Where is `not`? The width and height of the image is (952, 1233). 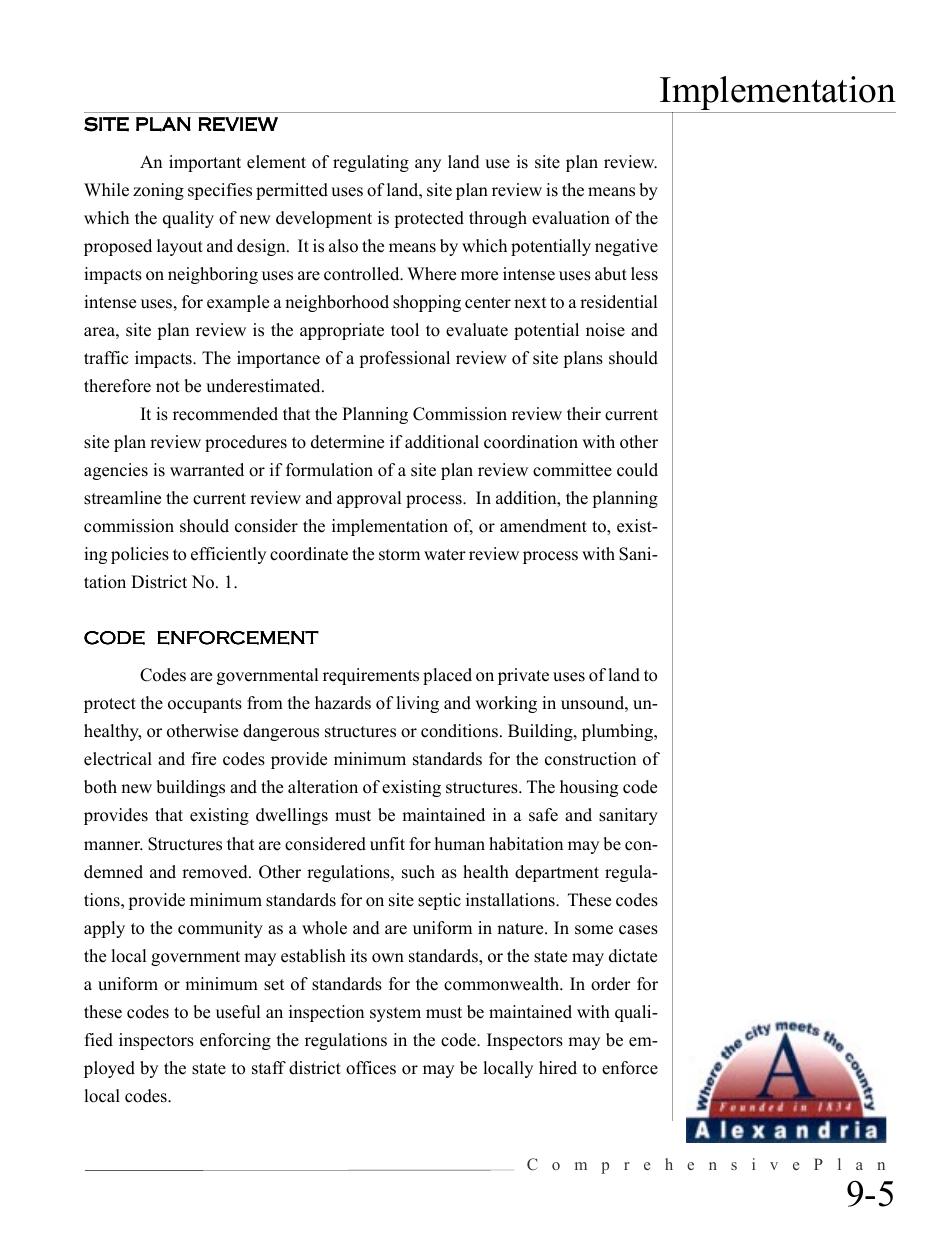
not is located at coordinates (168, 387).
